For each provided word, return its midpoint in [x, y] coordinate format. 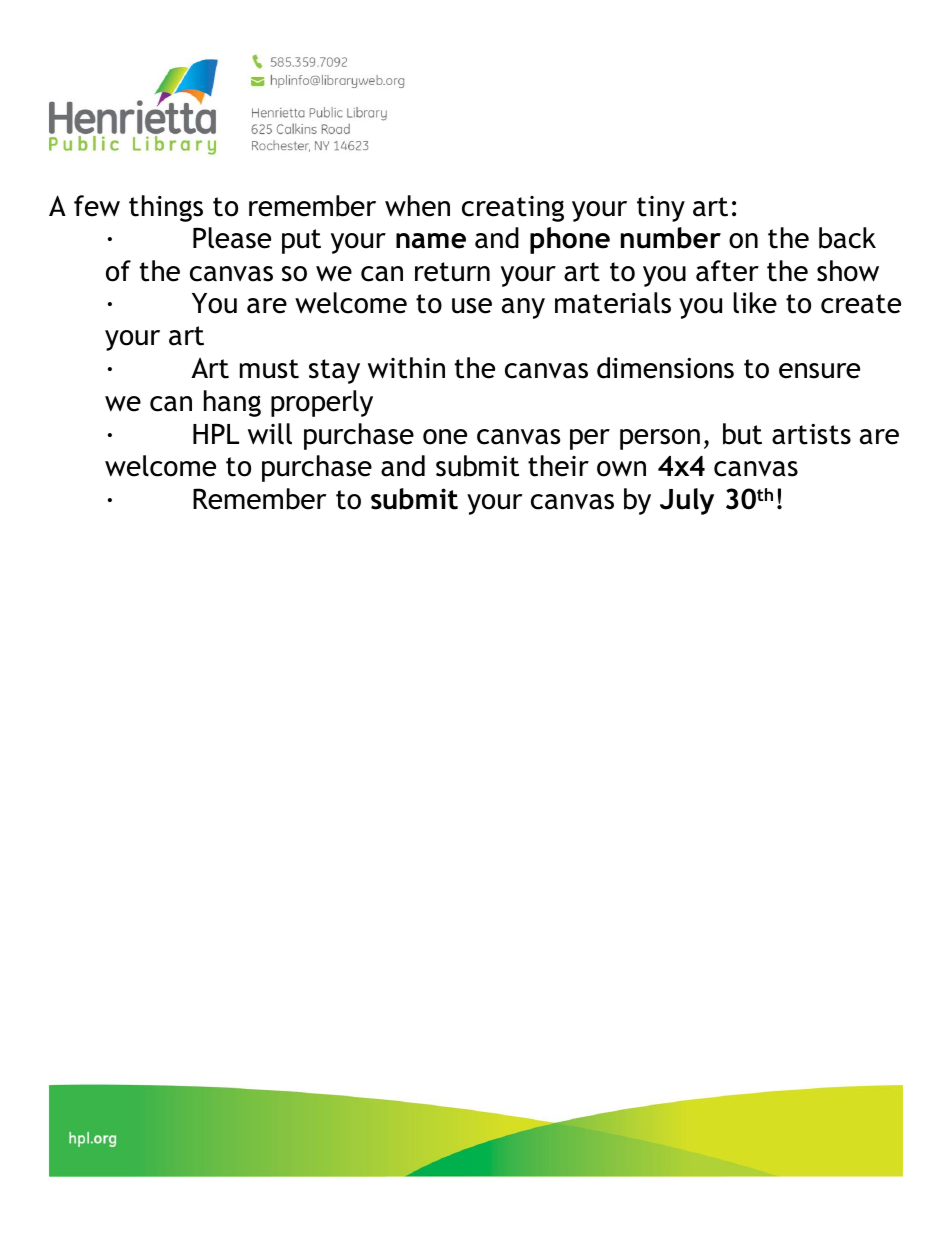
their [558, 466]
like [755, 303]
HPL [216, 433]
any [523, 308]
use [472, 306]
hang [232, 403]
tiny [661, 209]
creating [513, 209]
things [166, 208]
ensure [819, 371]
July [687, 501]
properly [322, 403]
